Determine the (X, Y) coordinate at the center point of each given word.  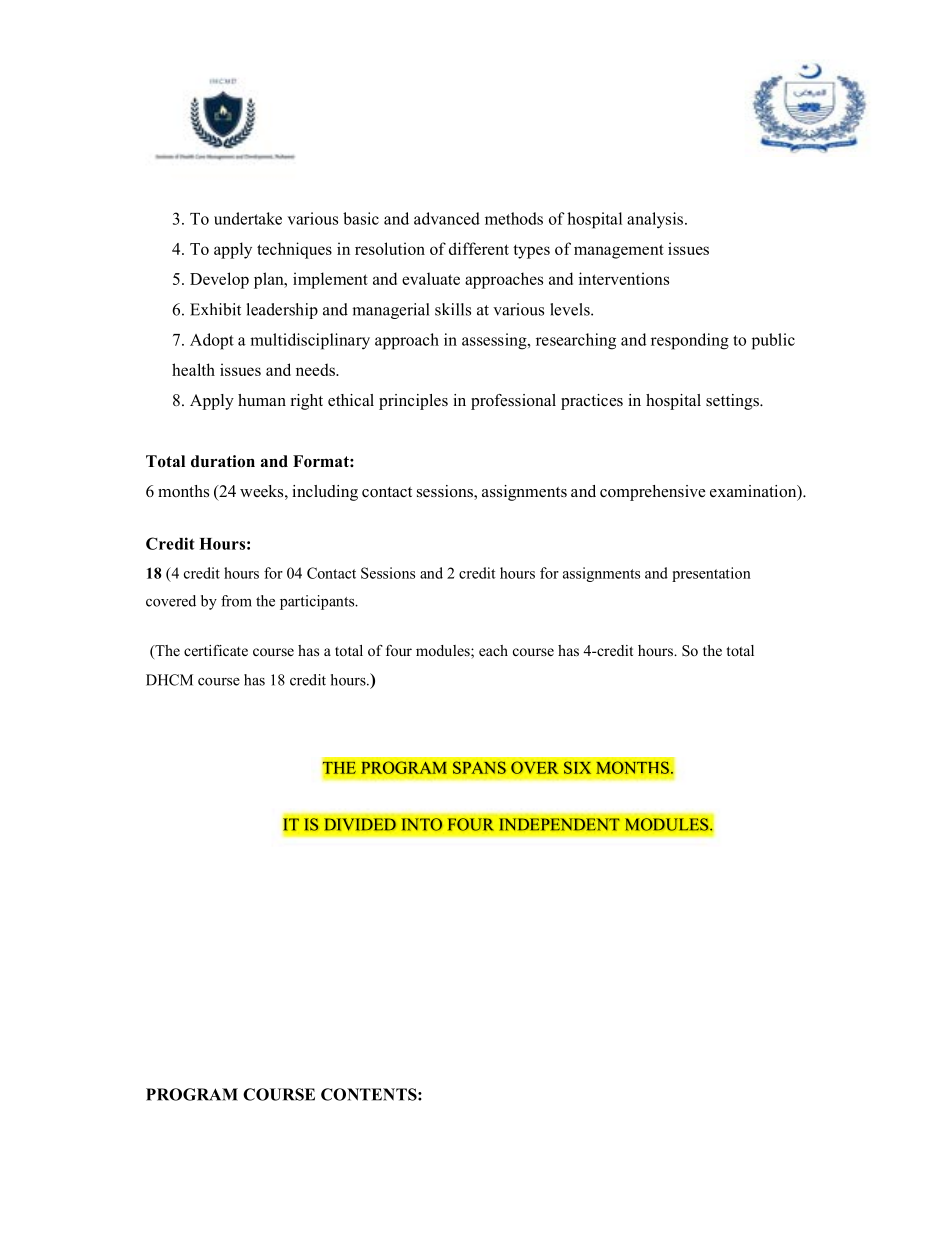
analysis (655, 220)
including (325, 493)
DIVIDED (360, 824)
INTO (421, 824)
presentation (711, 574)
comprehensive (652, 493)
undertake (248, 218)
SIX (577, 767)
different (479, 248)
